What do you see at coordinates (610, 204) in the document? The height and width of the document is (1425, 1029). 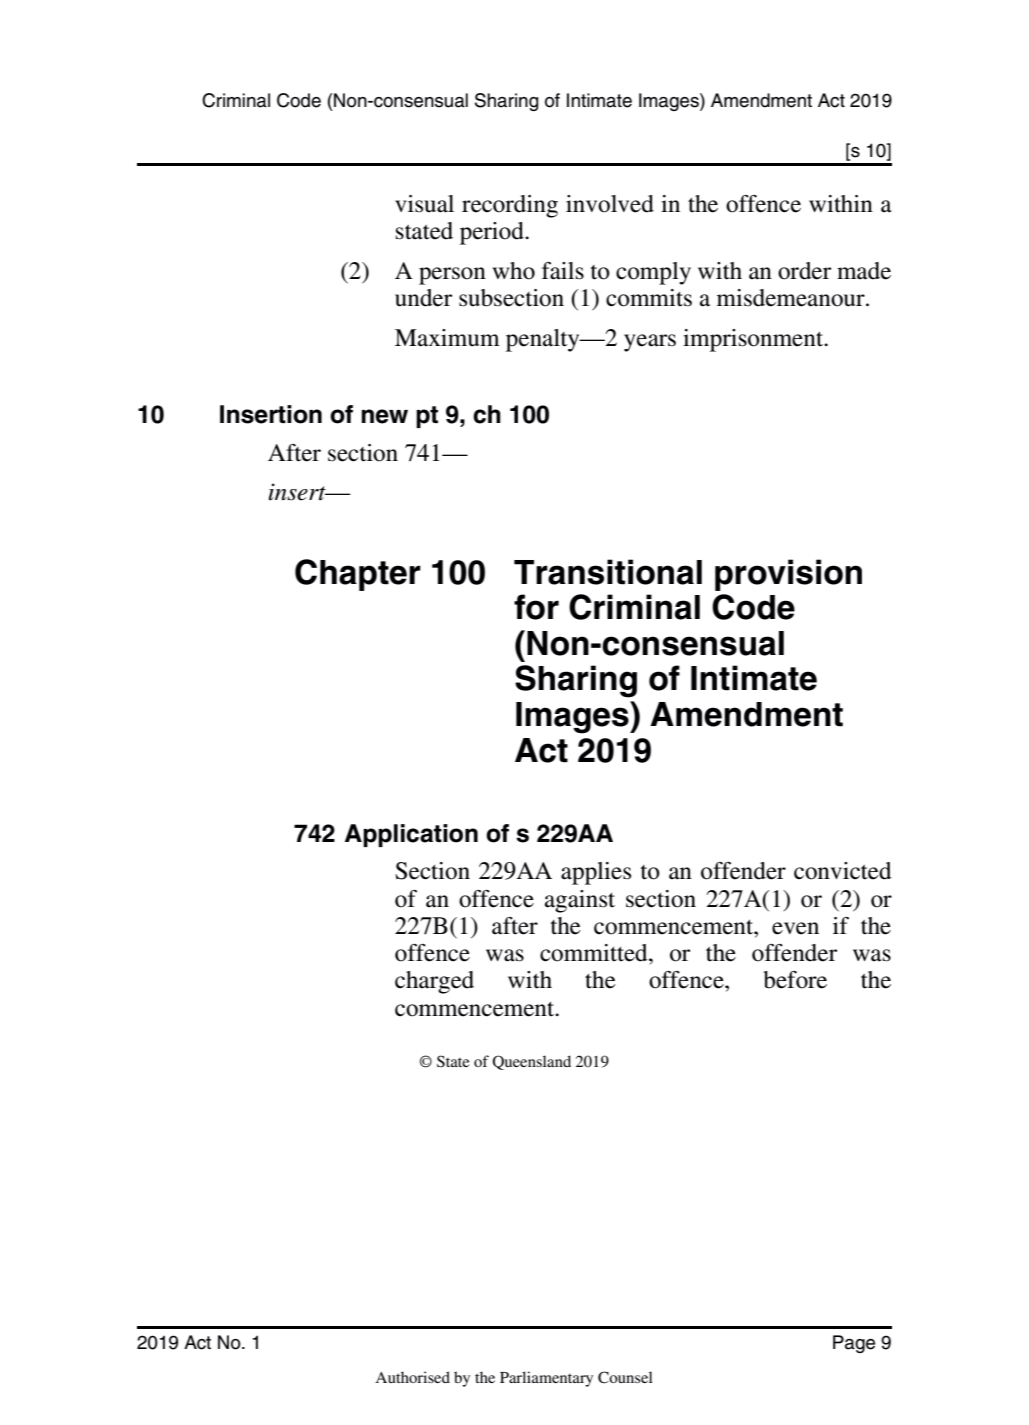 I see `involved` at bounding box center [610, 204].
